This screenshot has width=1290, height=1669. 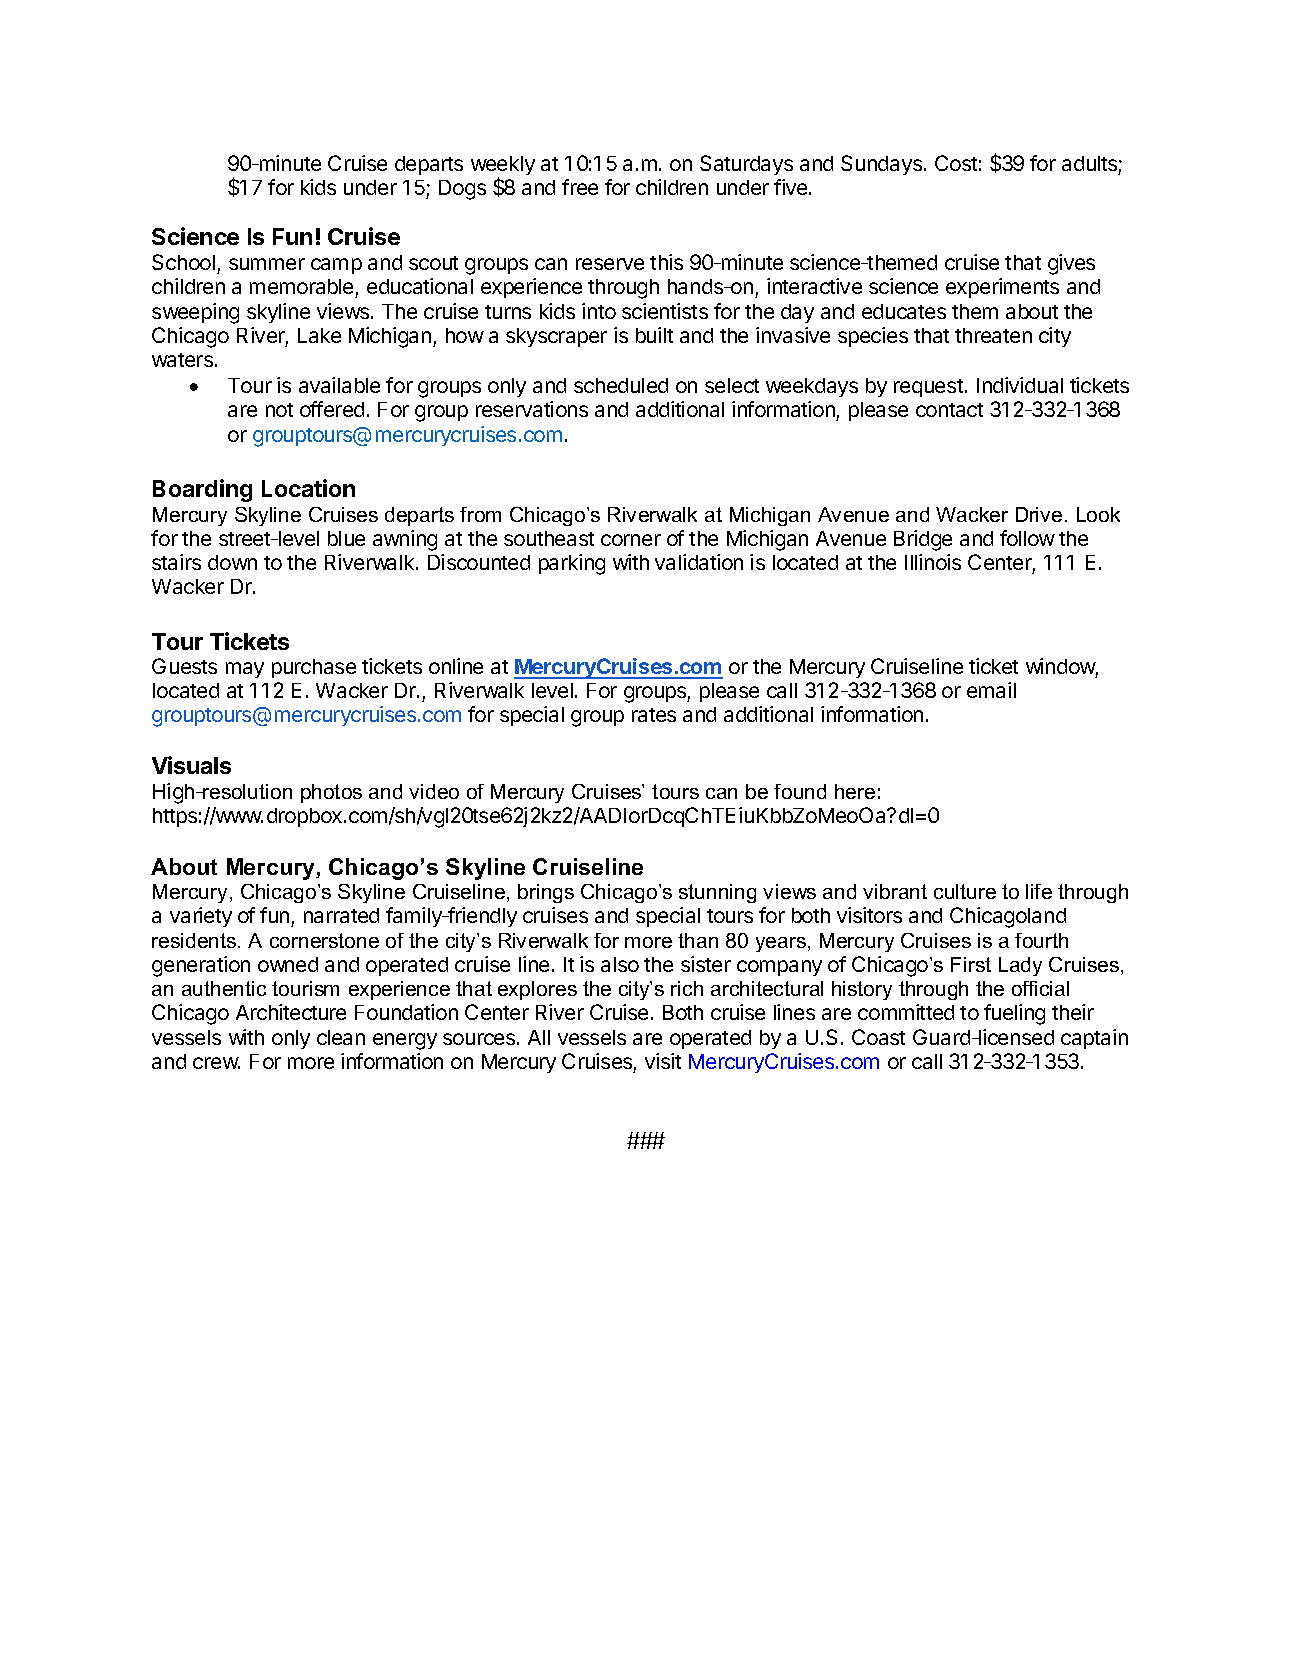 What do you see at coordinates (687, 988) in the screenshot?
I see `rich` at bounding box center [687, 988].
